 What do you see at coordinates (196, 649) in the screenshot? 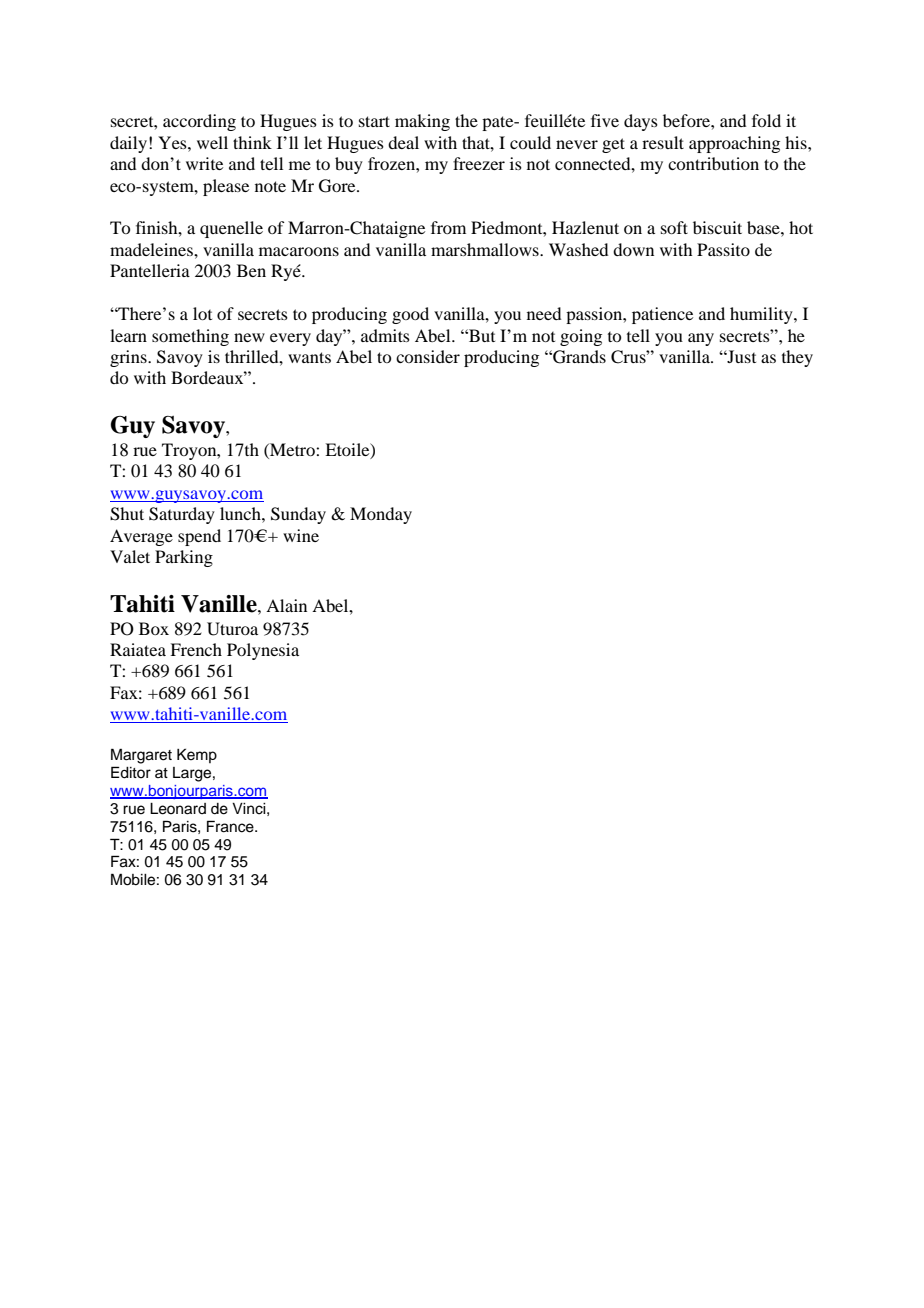
I see `French` at bounding box center [196, 649].
